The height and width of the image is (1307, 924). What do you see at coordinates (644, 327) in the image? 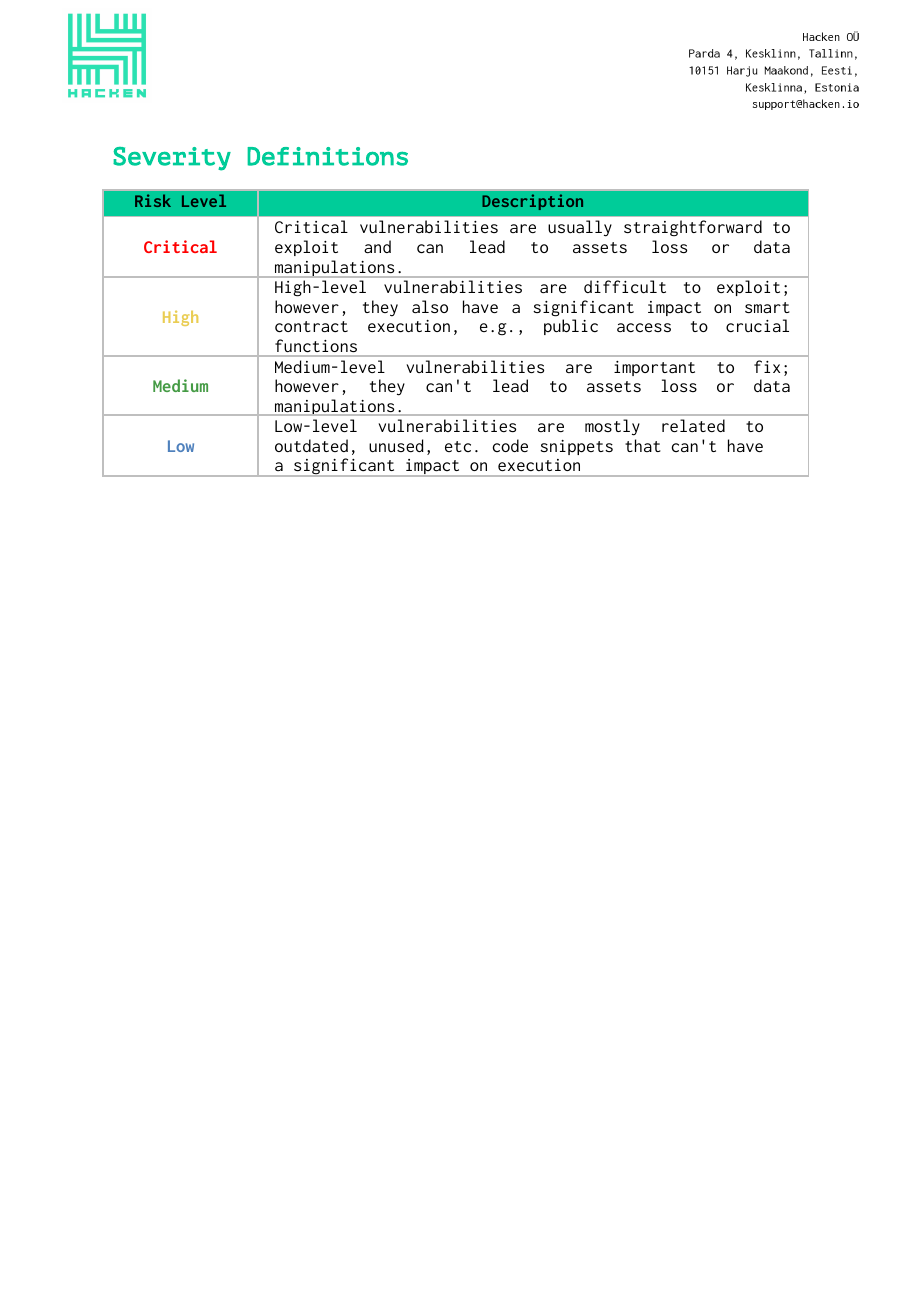
I see `access` at bounding box center [644, 327].
